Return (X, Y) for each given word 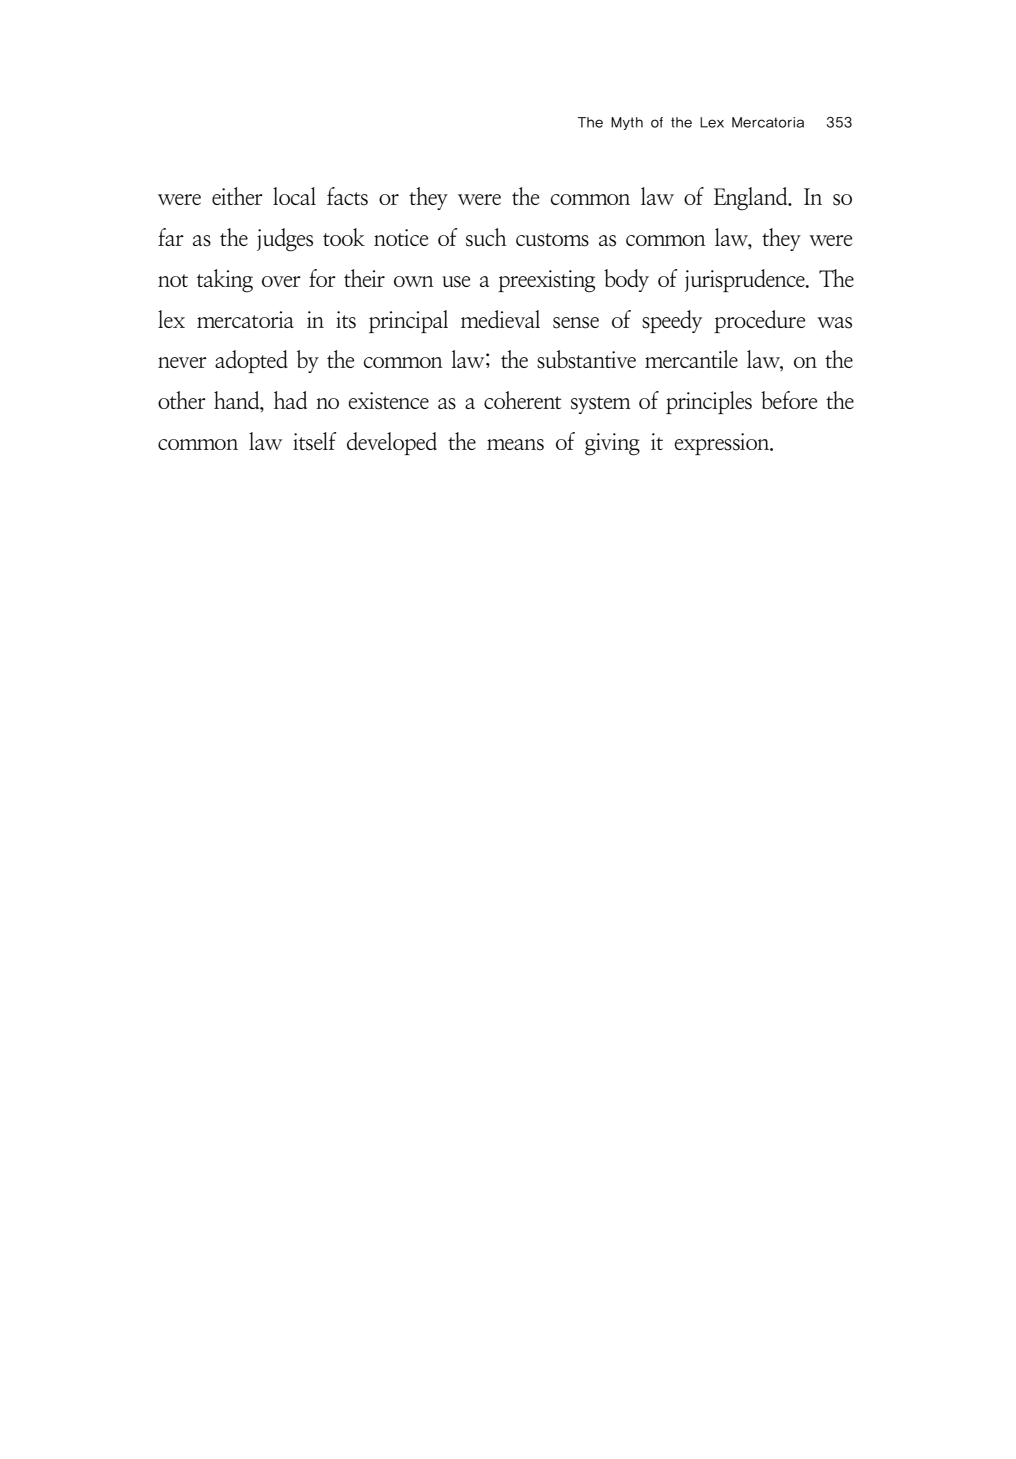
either (237, 196)
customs (552, 240)
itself (314, 441)
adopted (251, 361)
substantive (586, 359)
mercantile (691, 359)
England (752, 199)
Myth (627, 123)
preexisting (546, 281)
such (486, 237)
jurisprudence (746, 280)
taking (225, 281)
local (294, 196)
